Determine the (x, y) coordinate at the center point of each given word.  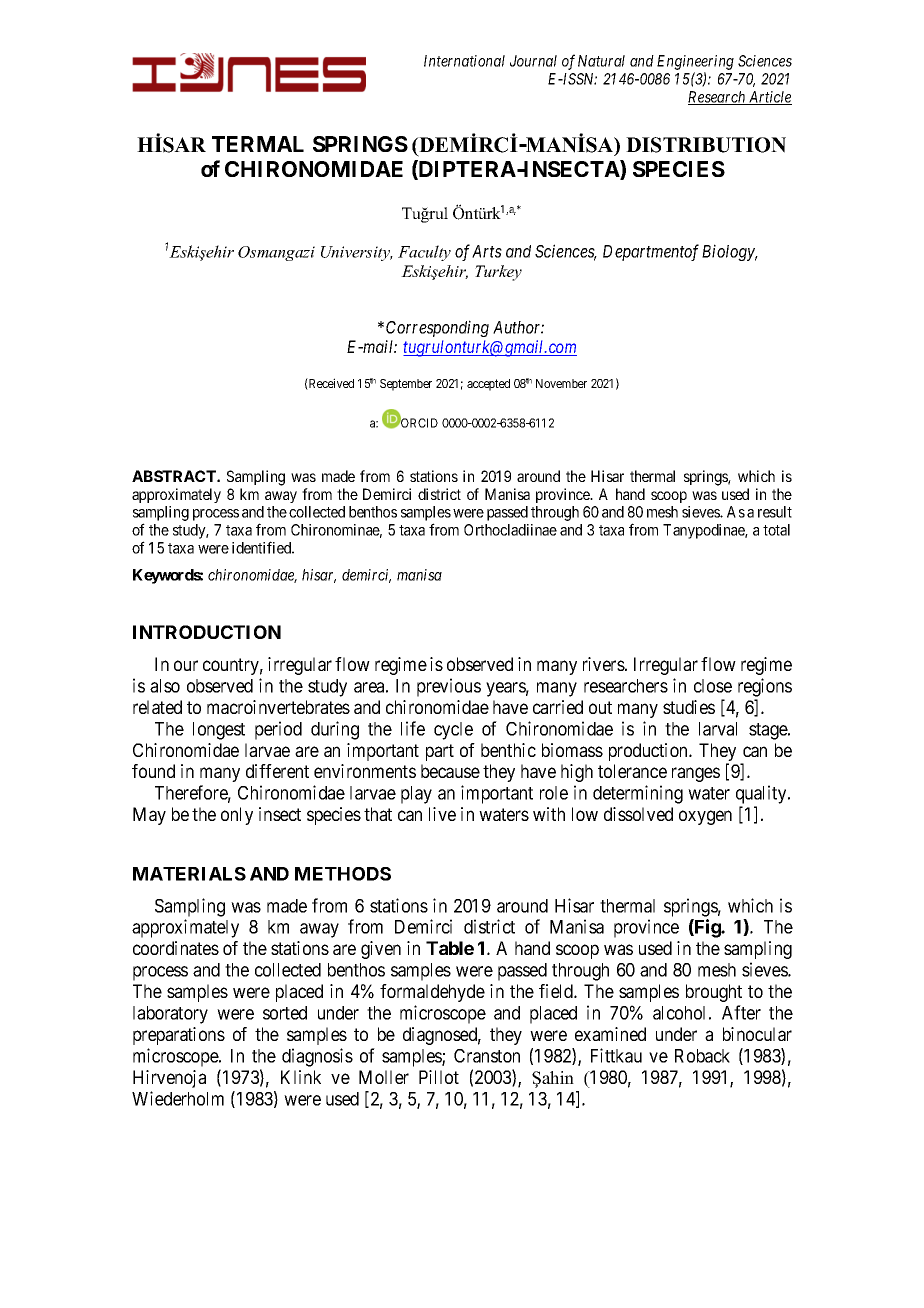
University (357, 253)
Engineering (695, 62)
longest (219, 731)
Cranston (487, 1056)
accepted (488, 385)
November (561, 383)
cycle (453, 731)
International (464, 61)
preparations (179, 1036)
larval (718, 729)
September (406, 385)
